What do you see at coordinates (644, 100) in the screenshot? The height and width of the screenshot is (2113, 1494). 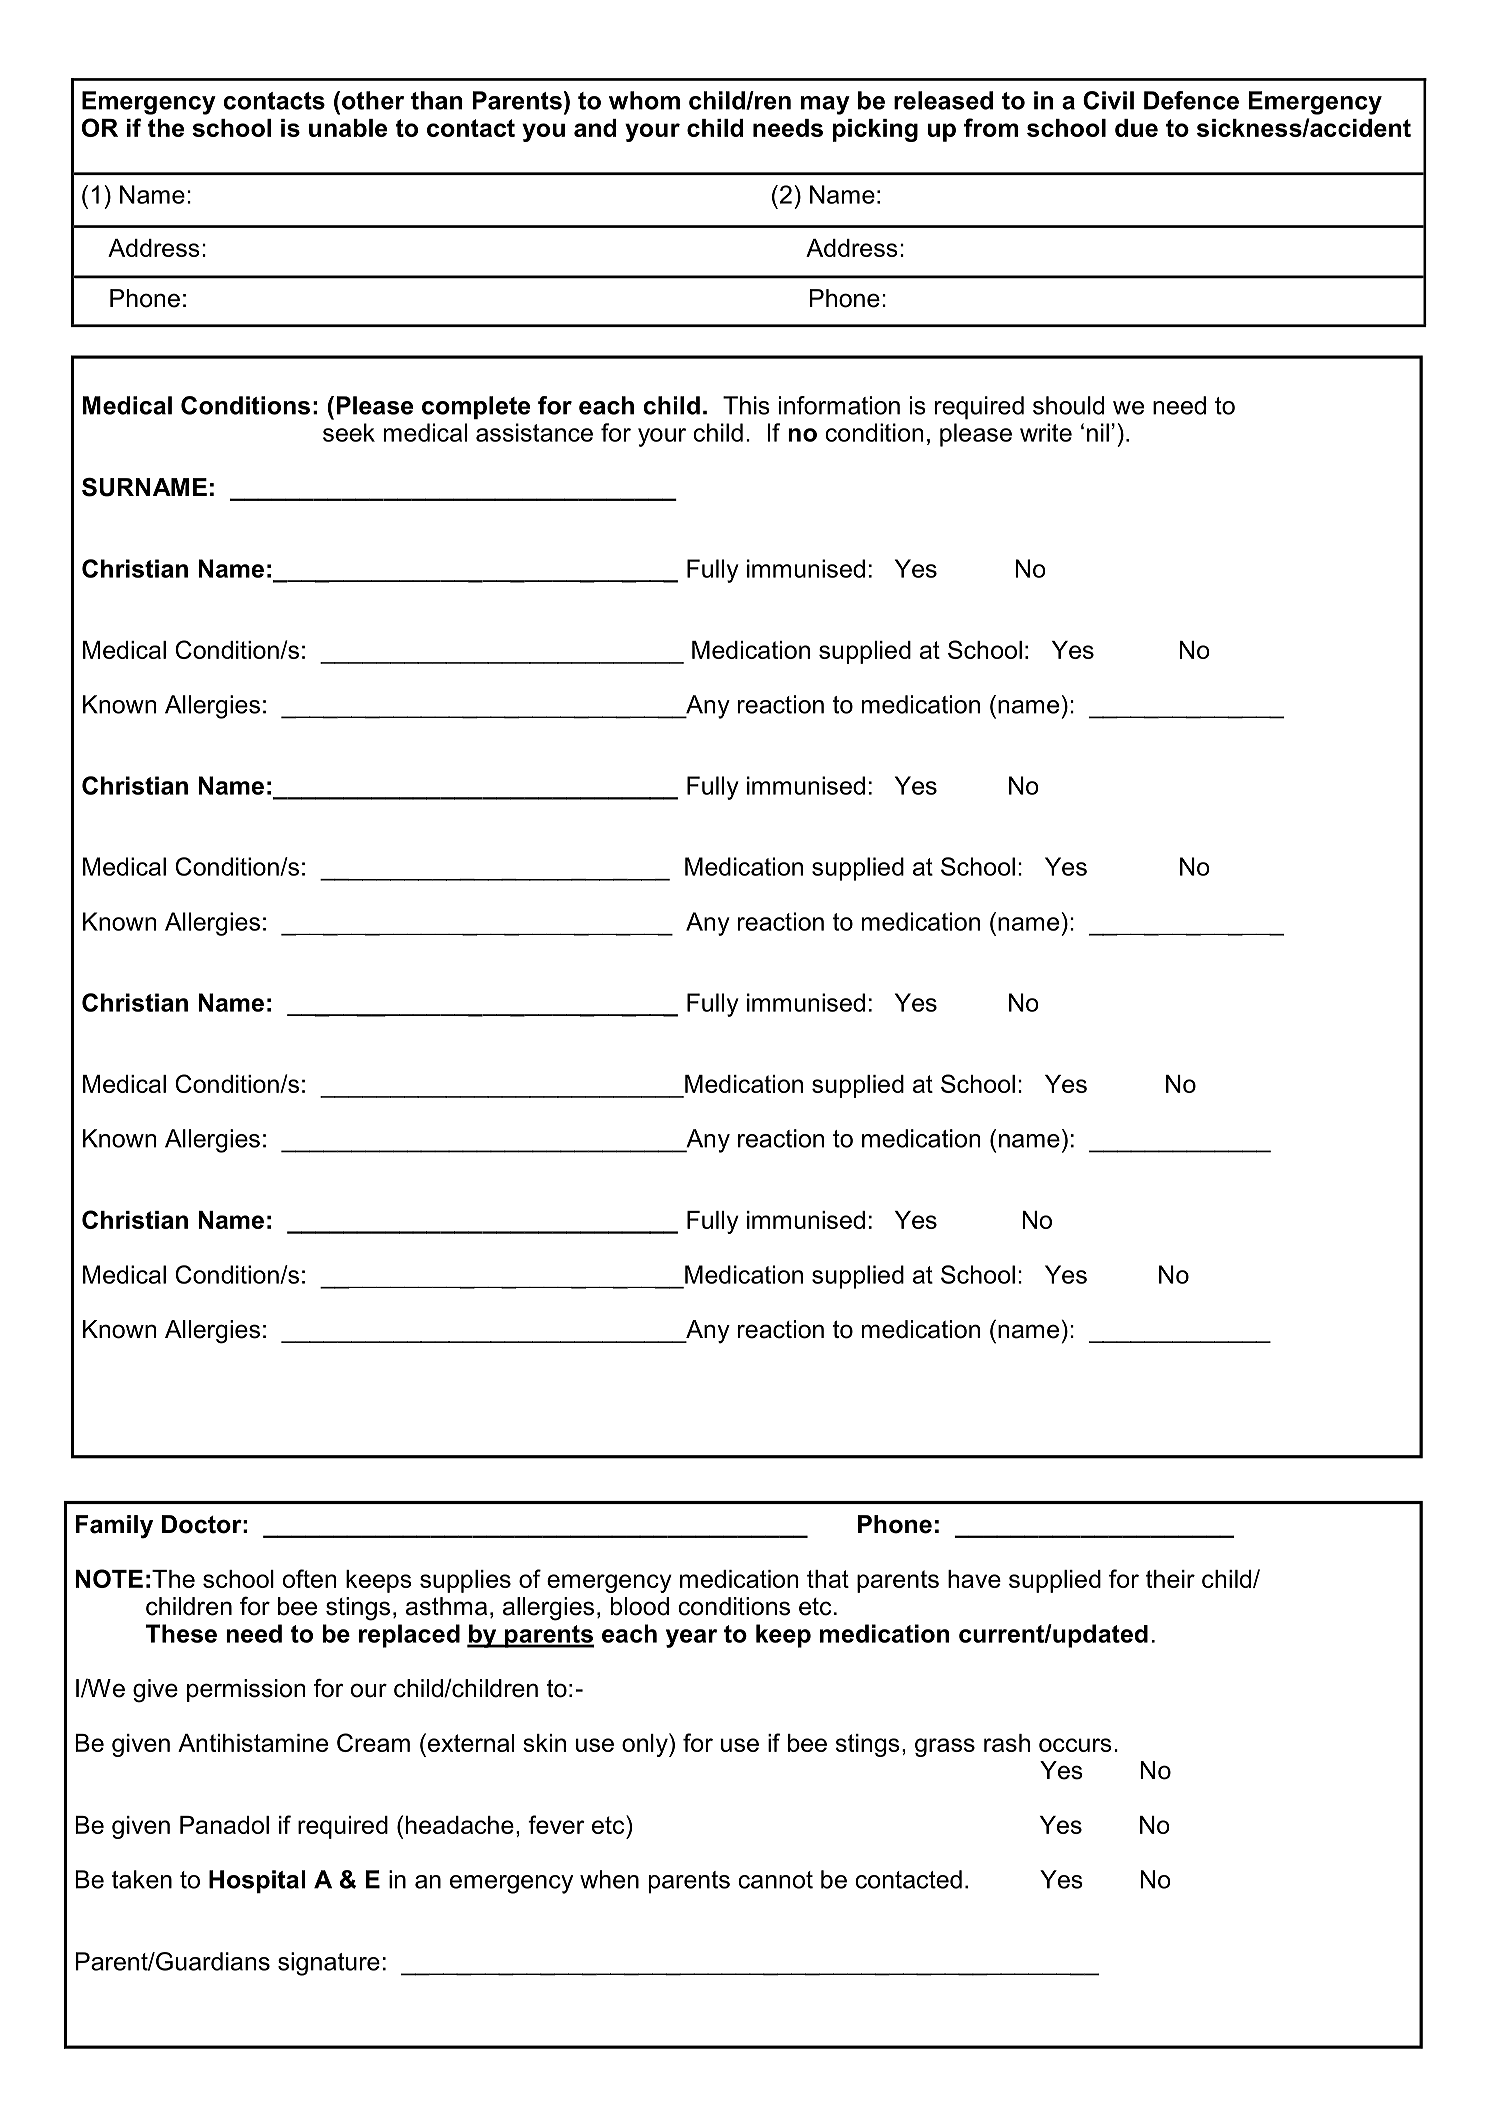 I see `whom` at bounding box center [644, 100].
